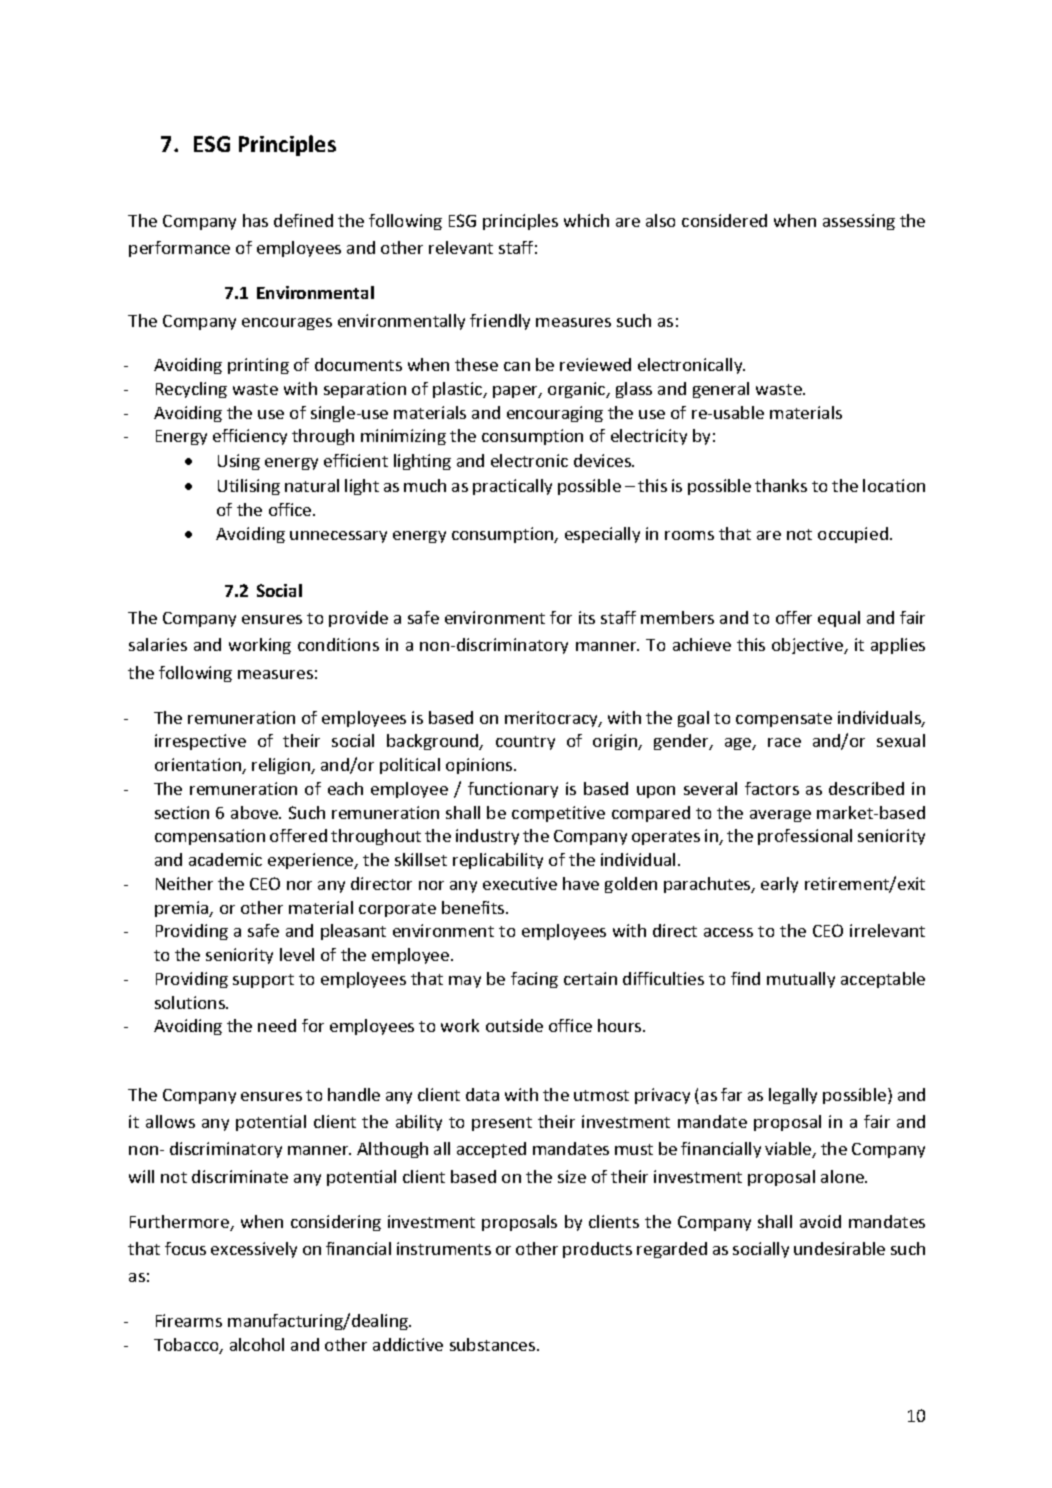 Image resolution: width=1052 pixels, height=1488 pixels. Describe the element at coordinates (859, 222) in the document. I see `assessing` at that location.
